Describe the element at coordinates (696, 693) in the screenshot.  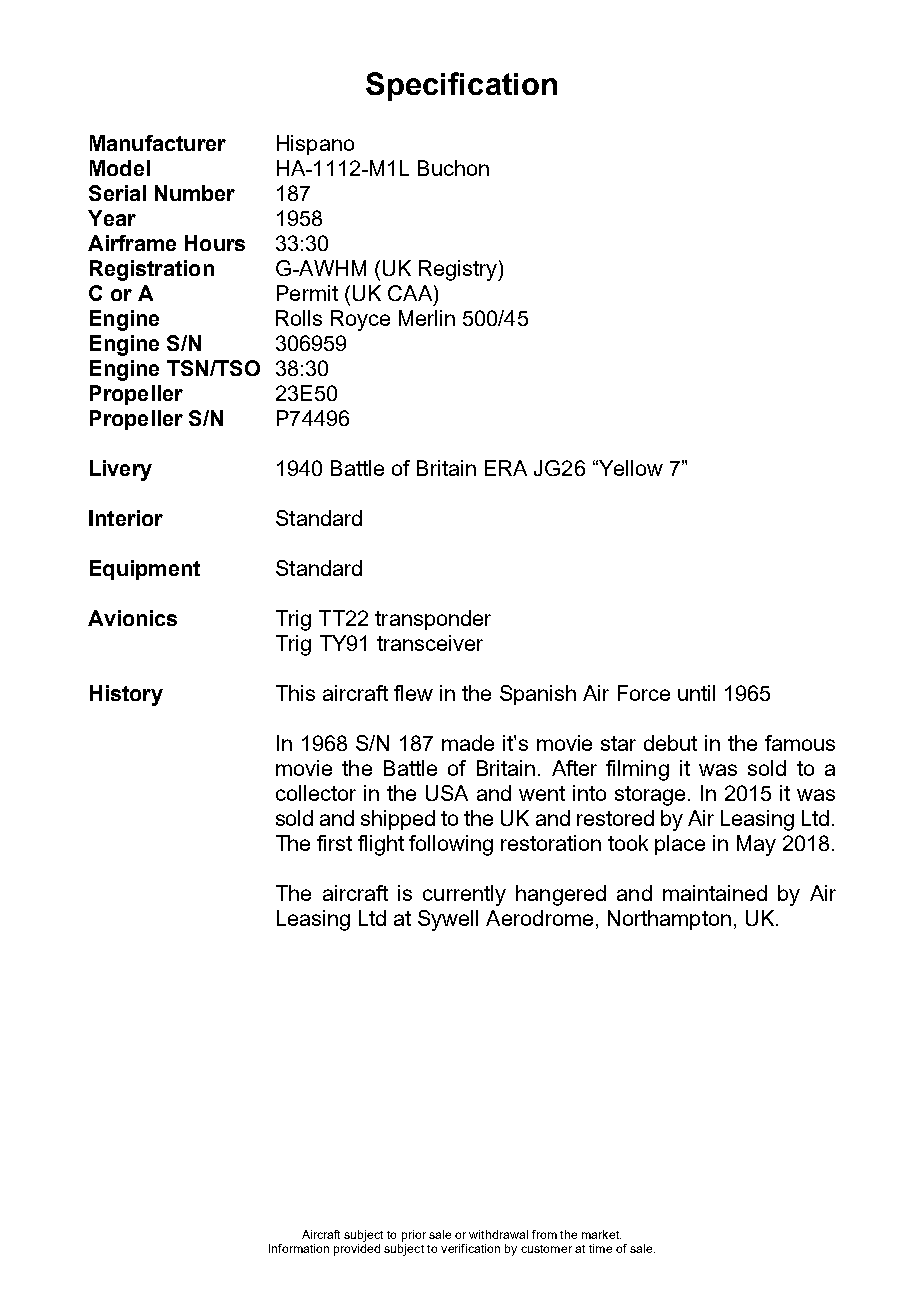
I see `until` at that location.
